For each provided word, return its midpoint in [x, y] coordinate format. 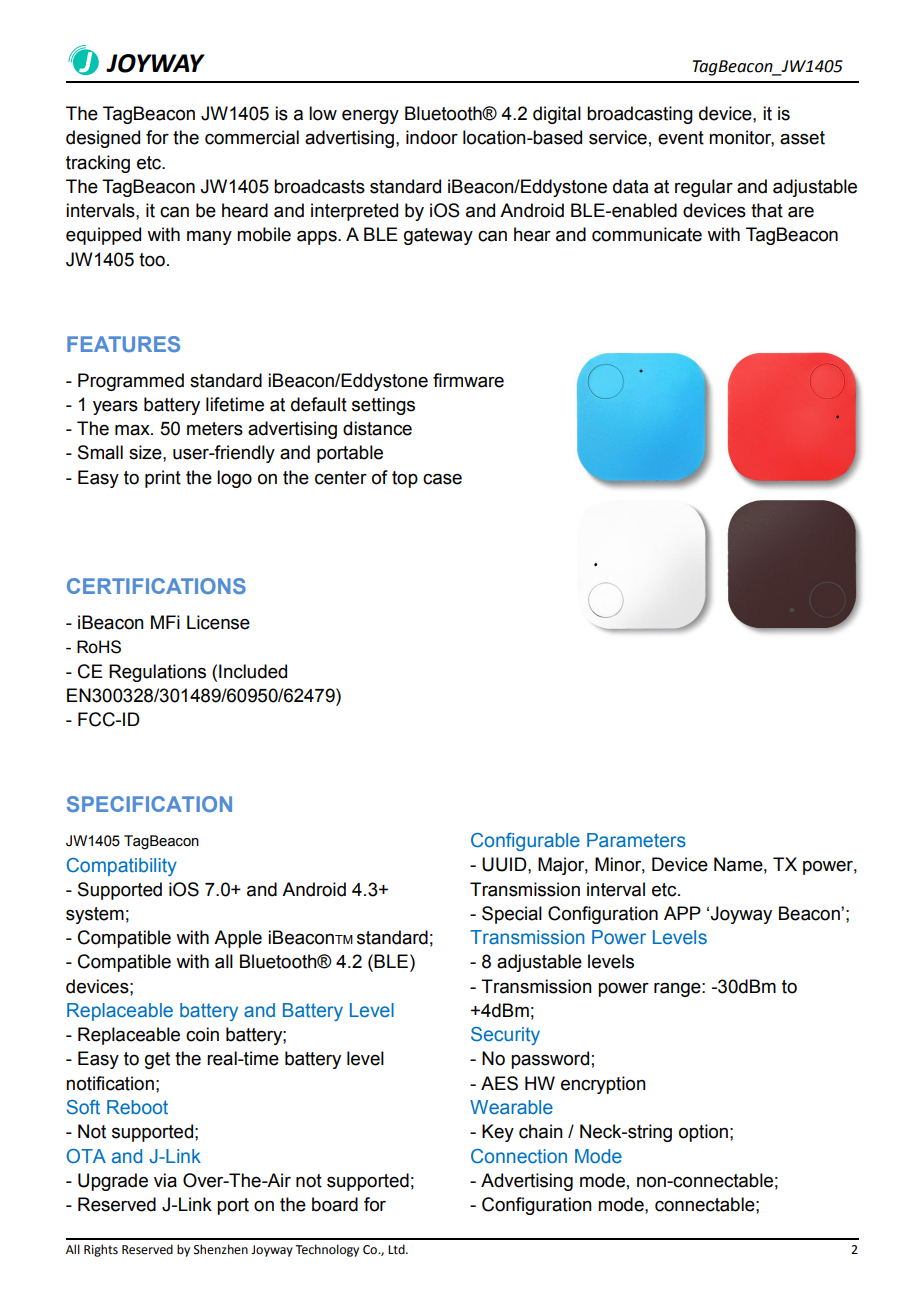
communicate [647, 234]
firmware [468, 380]
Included [253, 671]
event [681, 138]
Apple [238, 939]
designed [103, 139]
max [133, 430]
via [165, 1180]
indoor [432, 137]
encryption [603, 1085]
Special [512, 915]
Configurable [525, 842]
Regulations [157, 673]
